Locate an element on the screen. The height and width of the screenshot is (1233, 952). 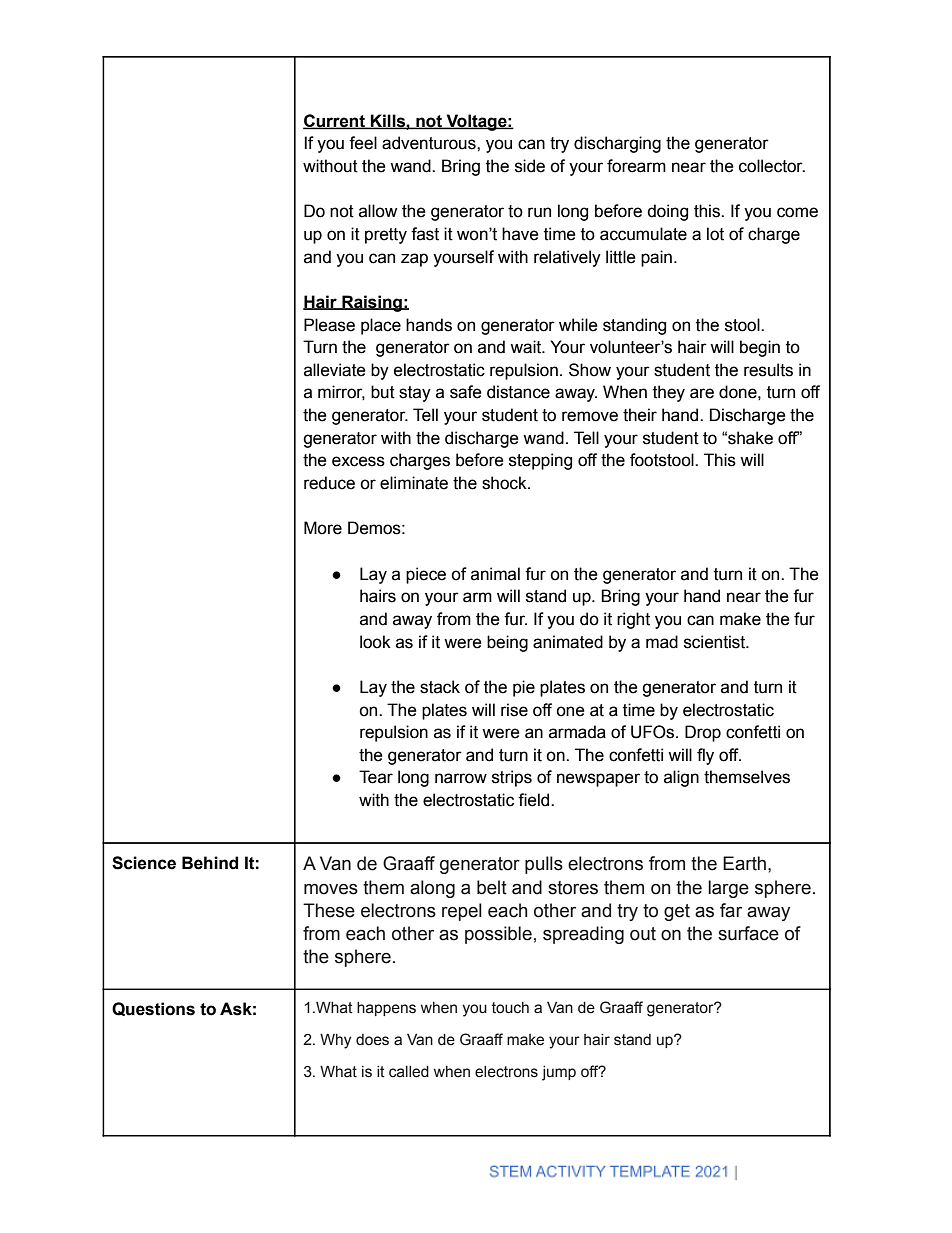
safe is located at coordinates (466, 392).
